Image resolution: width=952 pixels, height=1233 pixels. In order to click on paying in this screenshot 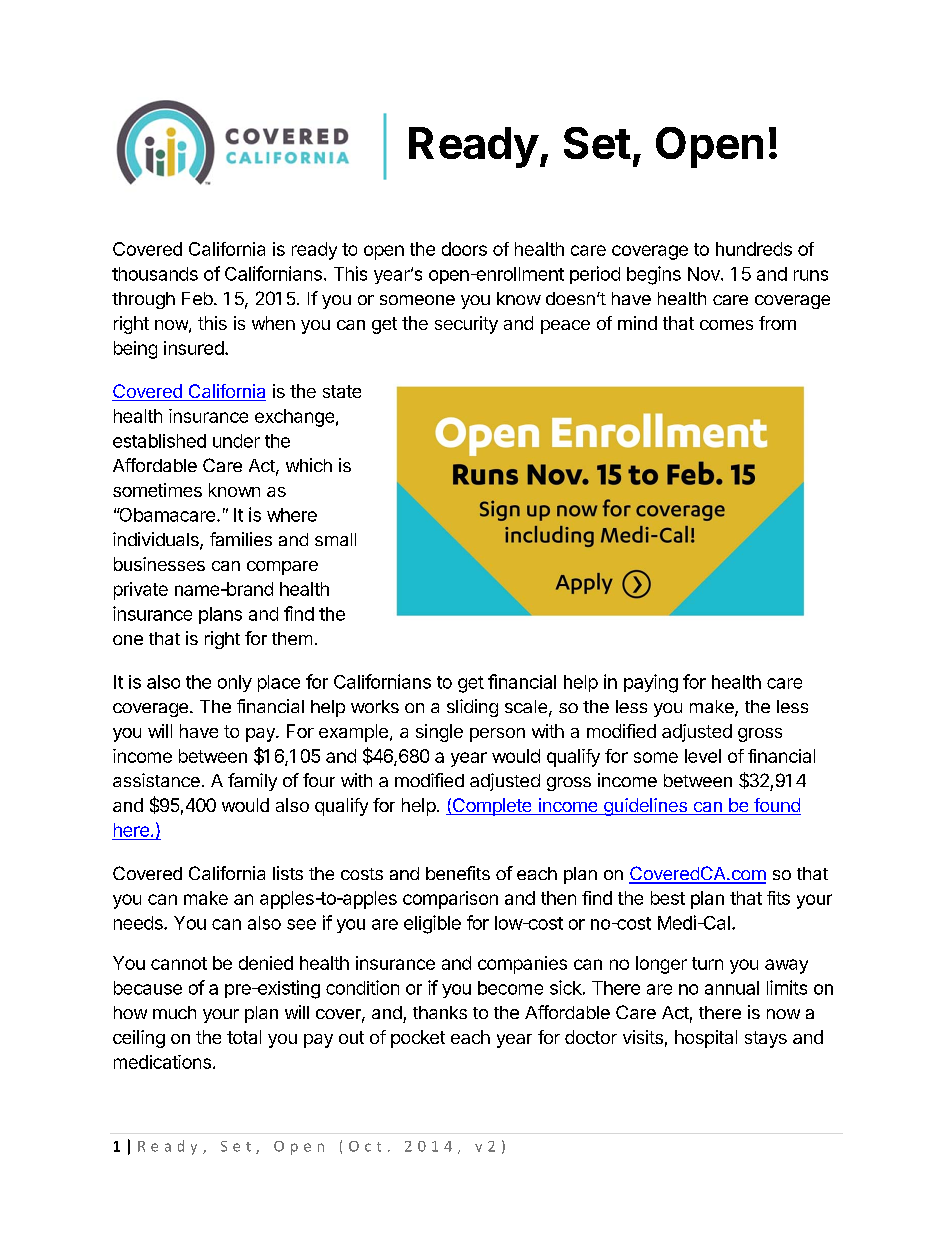, I will do `click(651, 683)`.
